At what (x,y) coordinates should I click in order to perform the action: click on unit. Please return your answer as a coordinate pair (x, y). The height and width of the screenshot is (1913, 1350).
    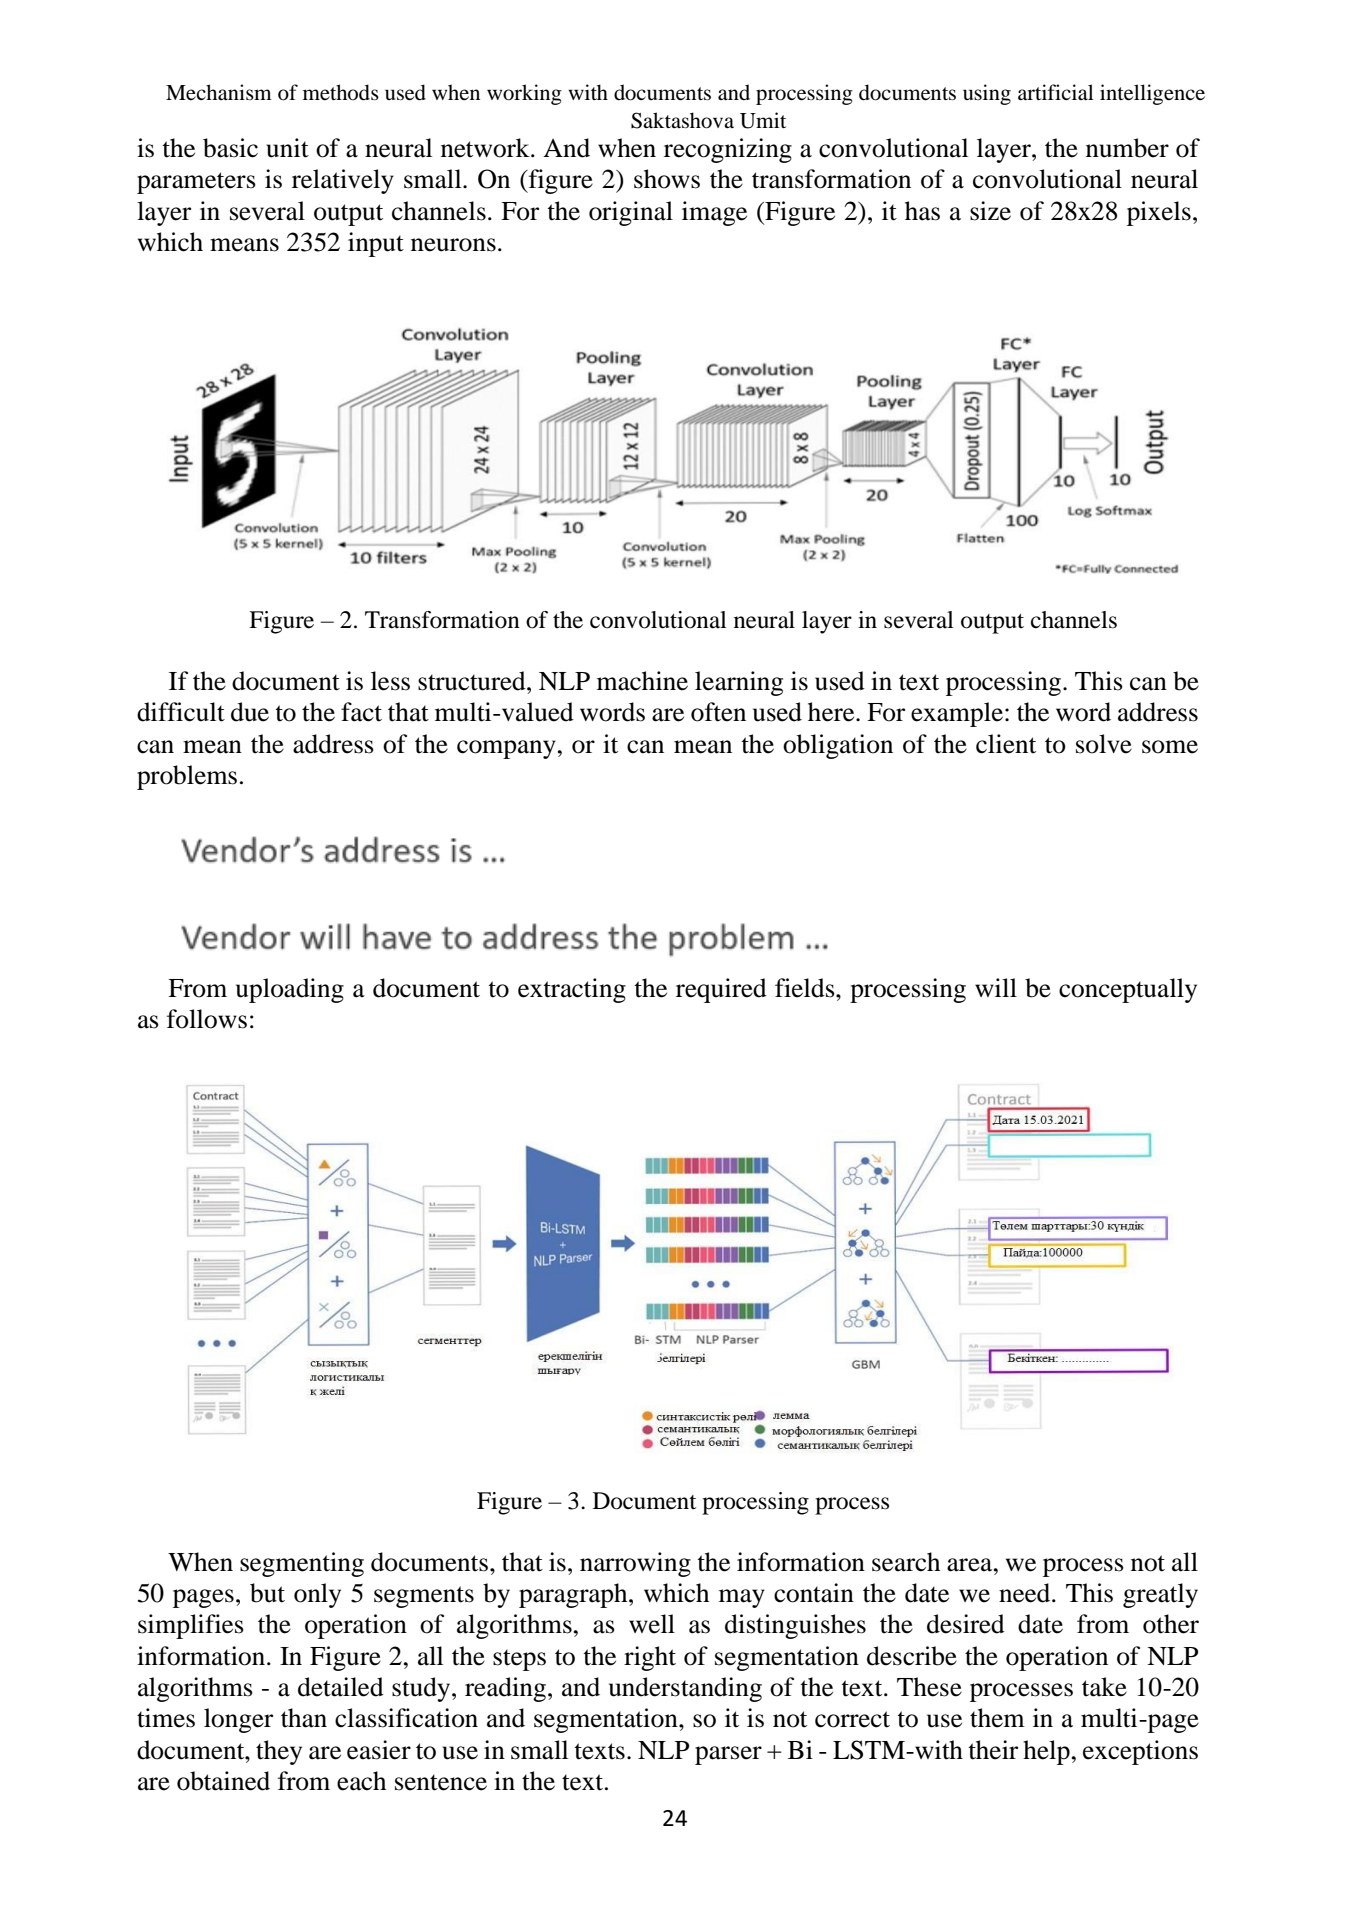
    Looking at the image, I should click on (287, 148).
